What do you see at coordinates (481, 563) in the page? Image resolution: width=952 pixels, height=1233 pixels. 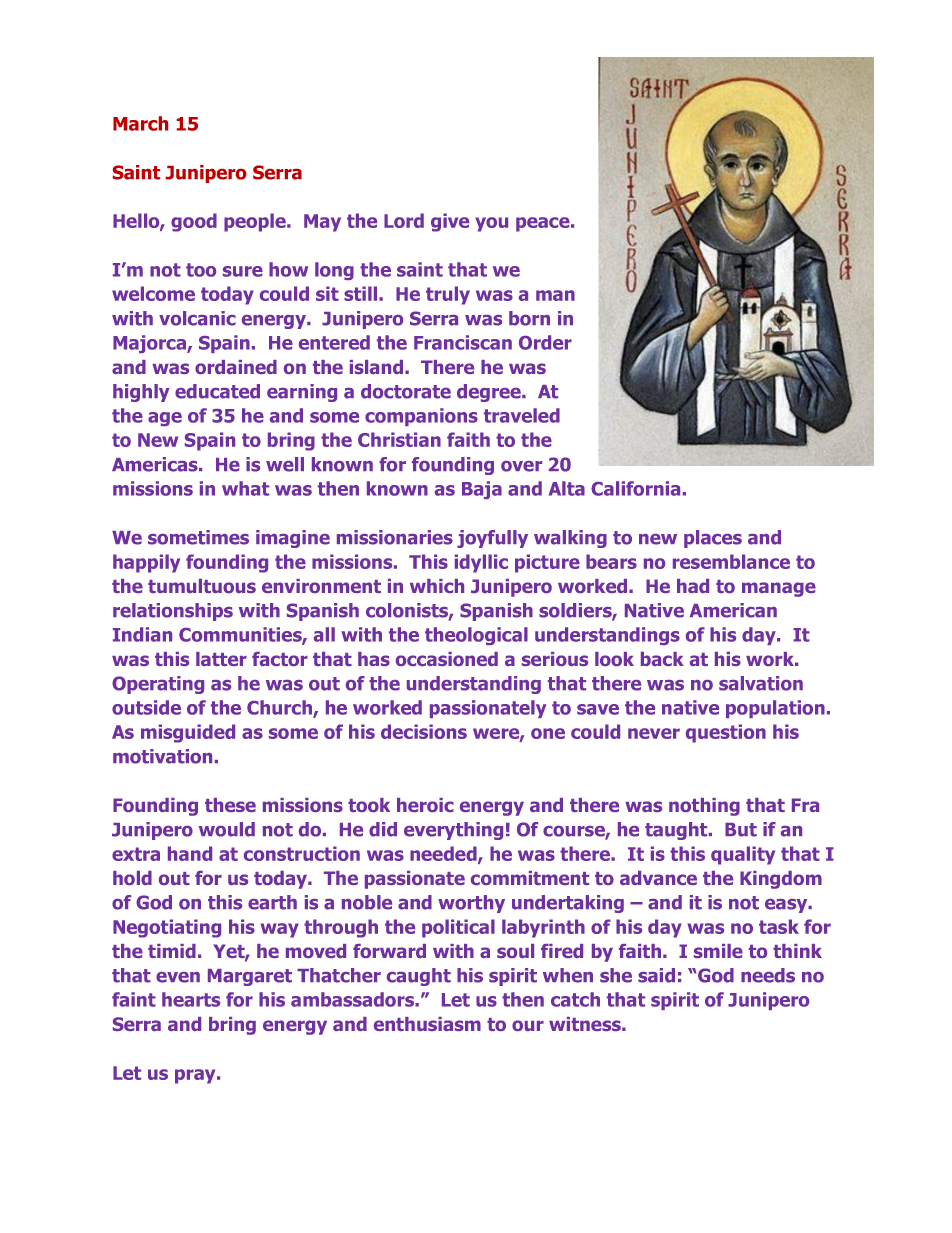 I see `idyllic` at bounding box center [481, 563].
